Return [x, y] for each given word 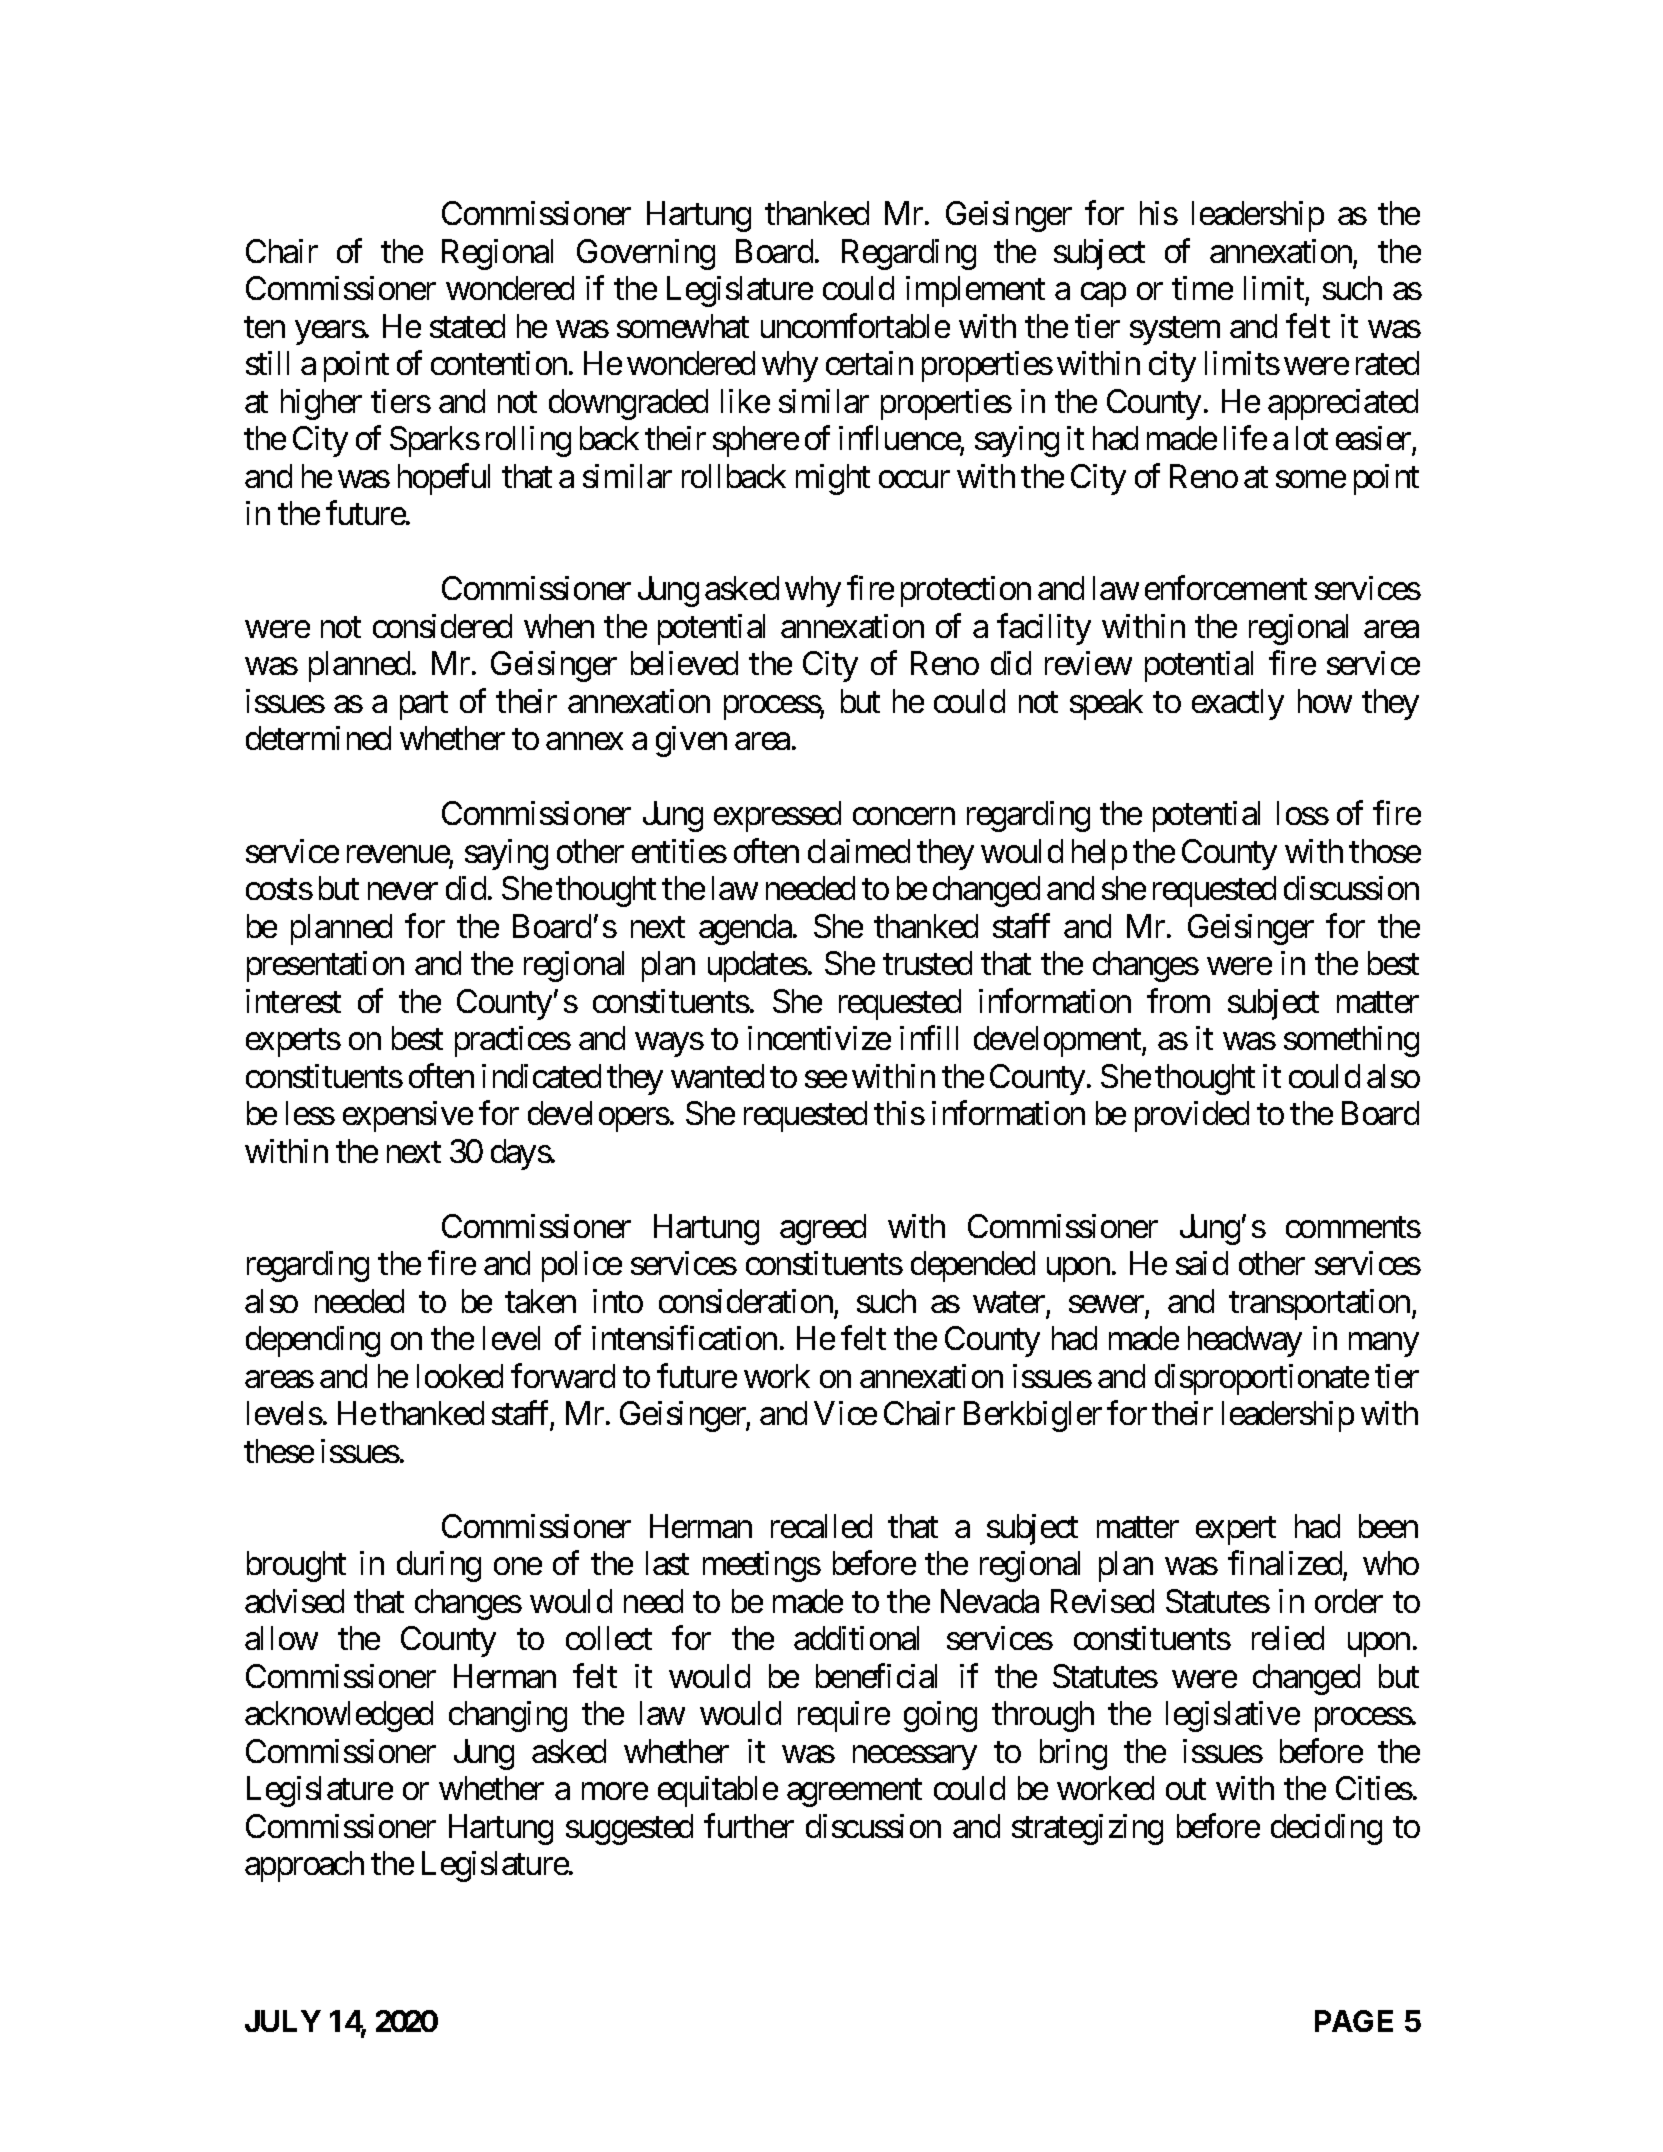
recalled [821, 1526]
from [1178, 1001]
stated [467, 326]
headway [1245, 1341]
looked [460, 1376]
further [749, 1826]
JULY [283, 2021]
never [403, 891]
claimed [859, 851]
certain [869, 363]
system [1175, 331]
